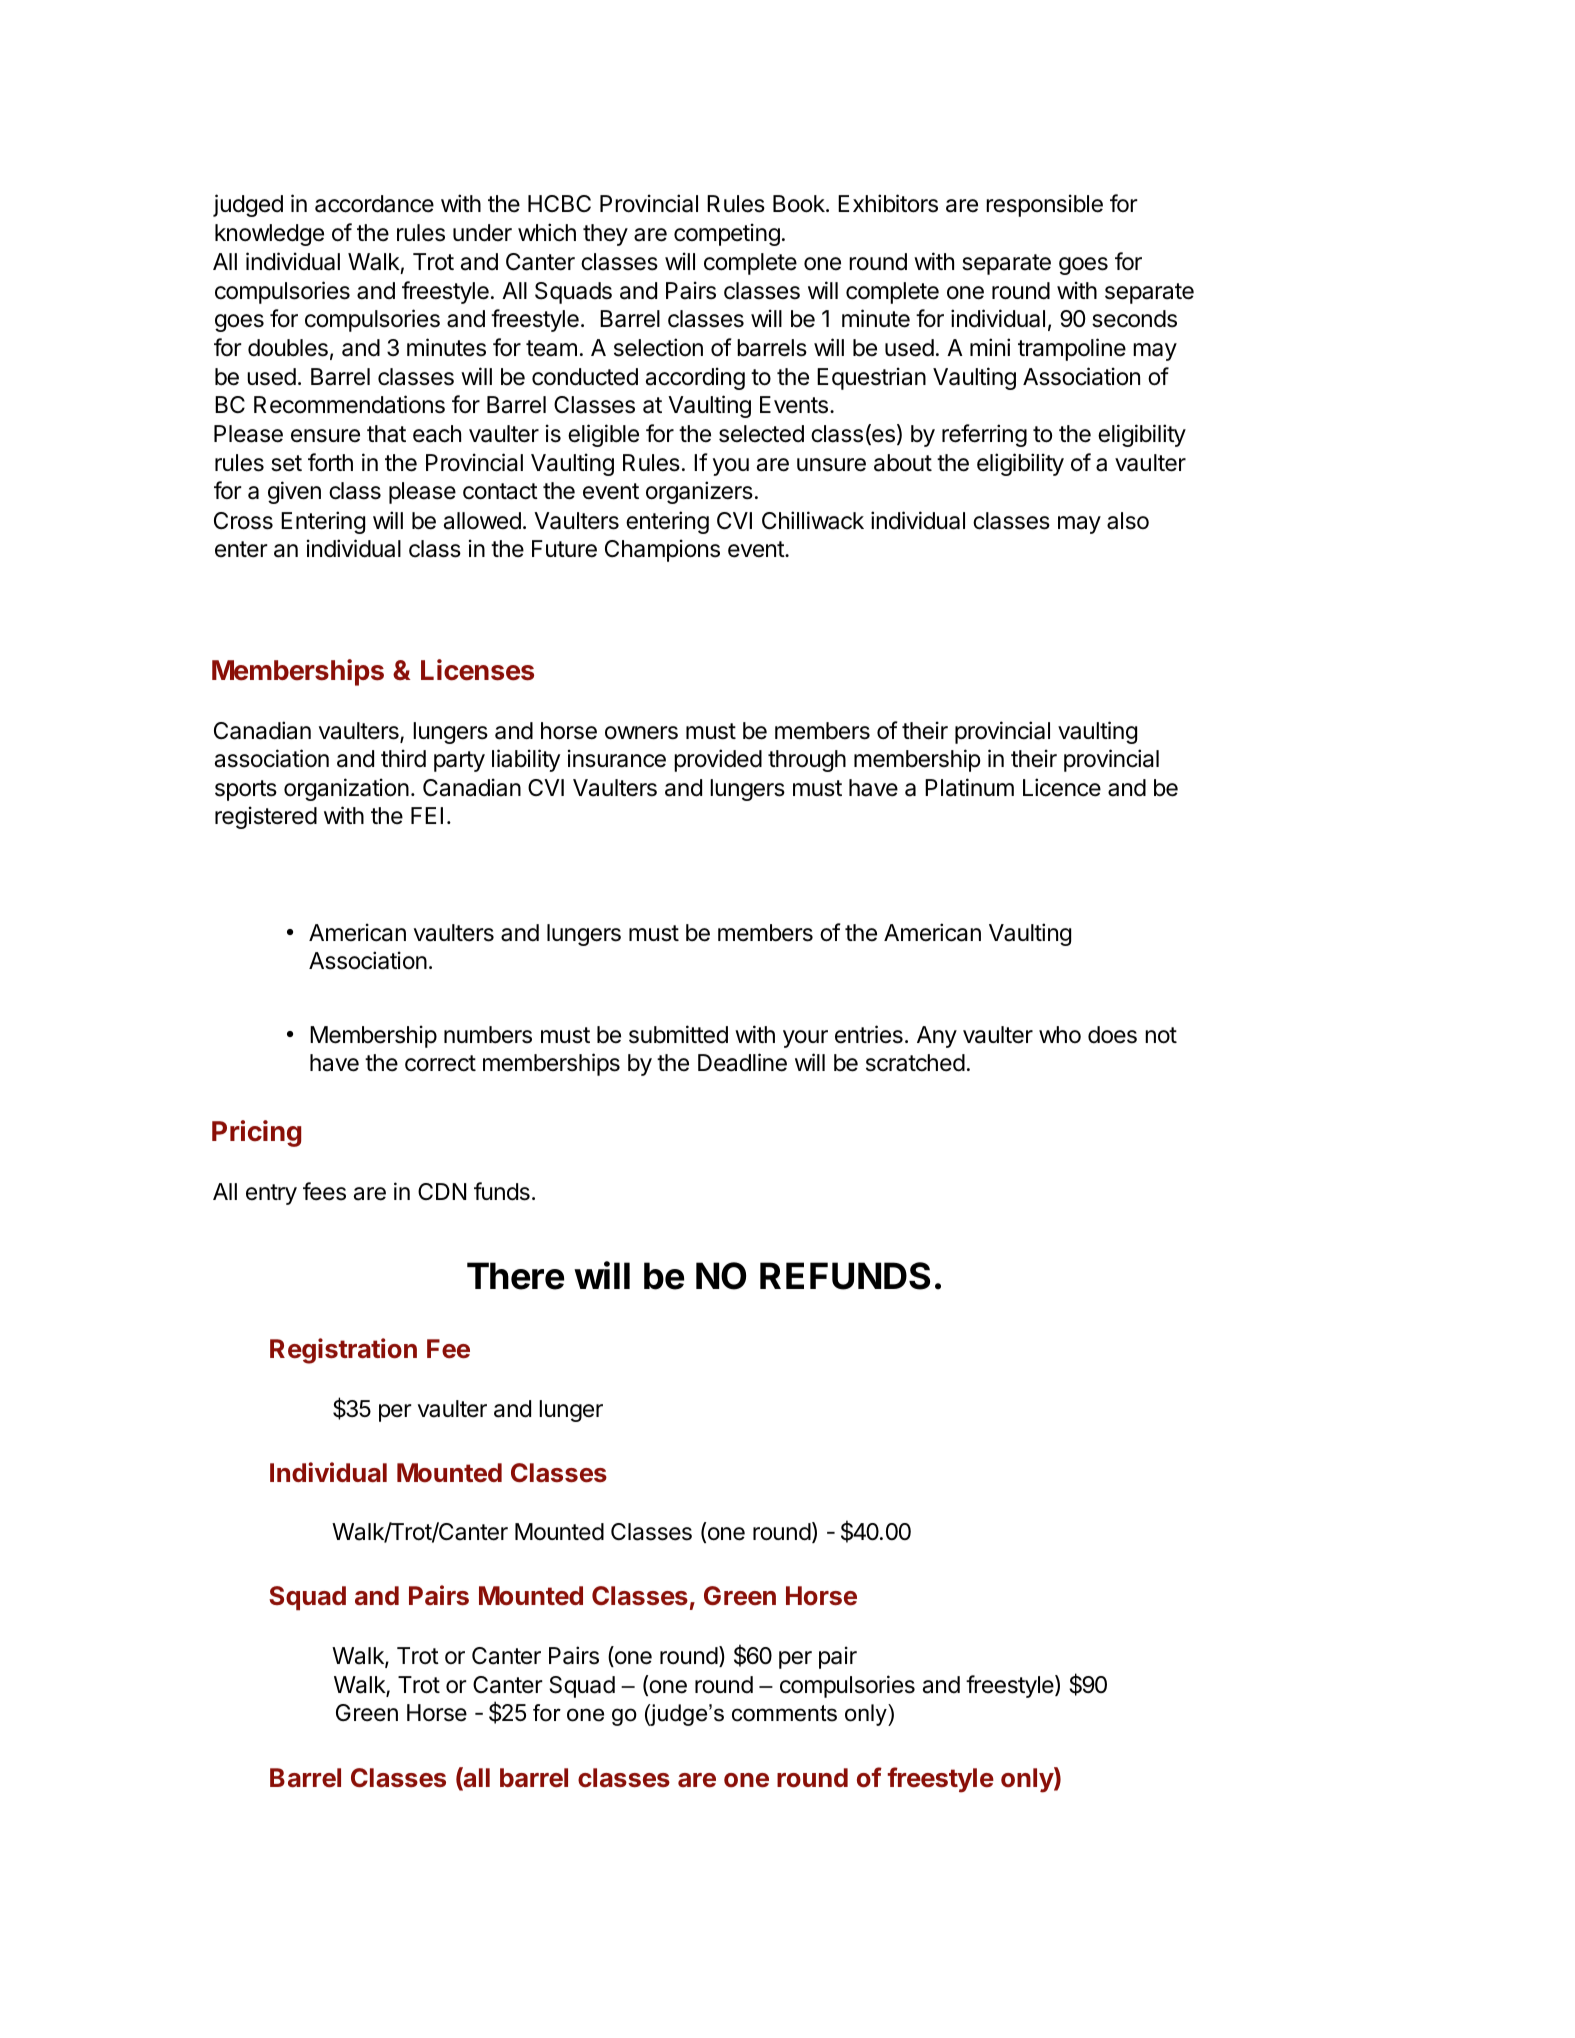 This document has width=1575, height=2038. What do you see at coordinates (1044, 205) in the document?
I see `responsible` at bounding box center [1044, 205].
